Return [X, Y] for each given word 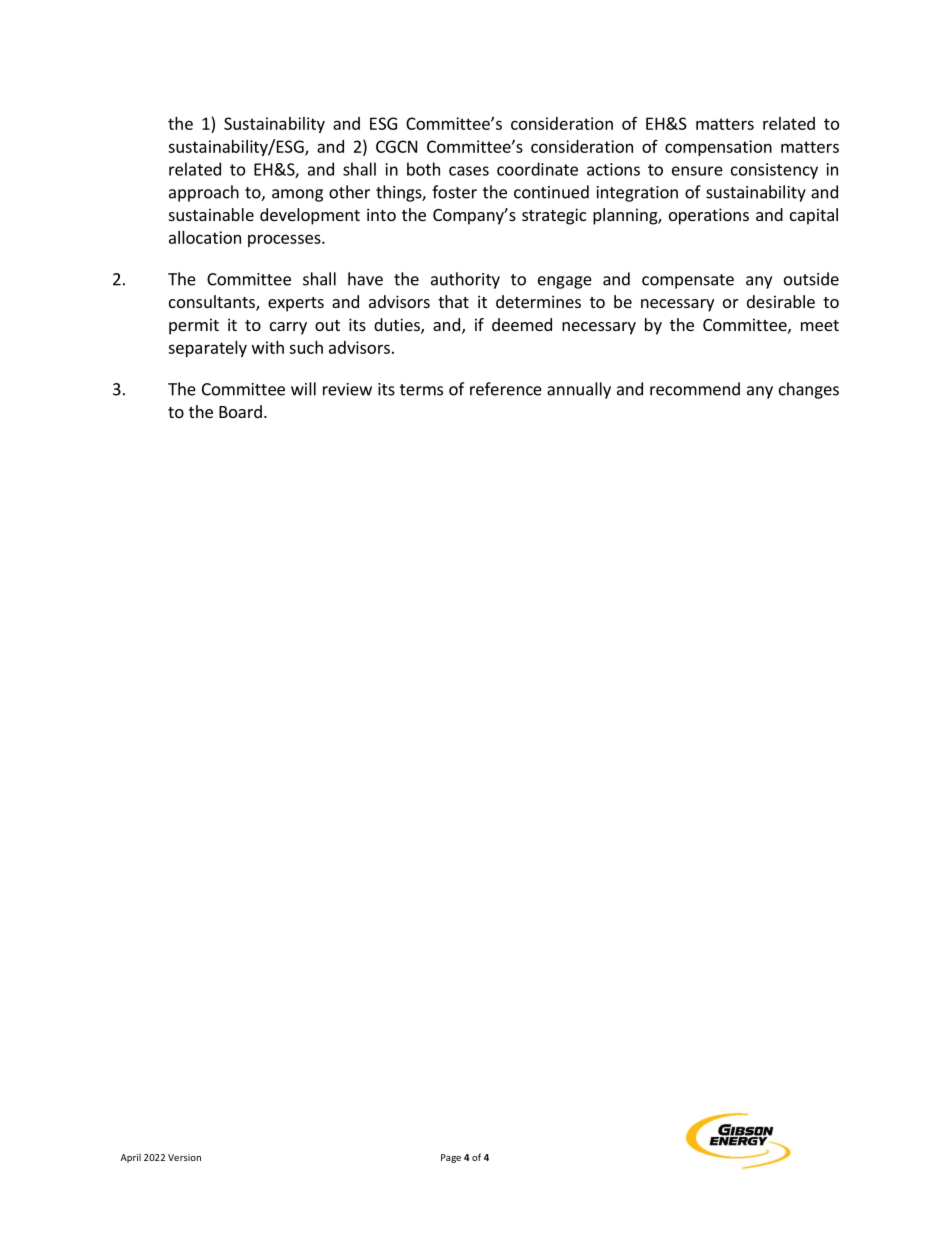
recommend [695, 389]
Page [451, 1158]
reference [506, 389]
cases [469, 171]
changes [809, 390]
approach [204, 193]
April [131, 1158]
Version [184, 1157]
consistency [774, 171]
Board [240, 411]
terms [421, 390]
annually [579, 390]
